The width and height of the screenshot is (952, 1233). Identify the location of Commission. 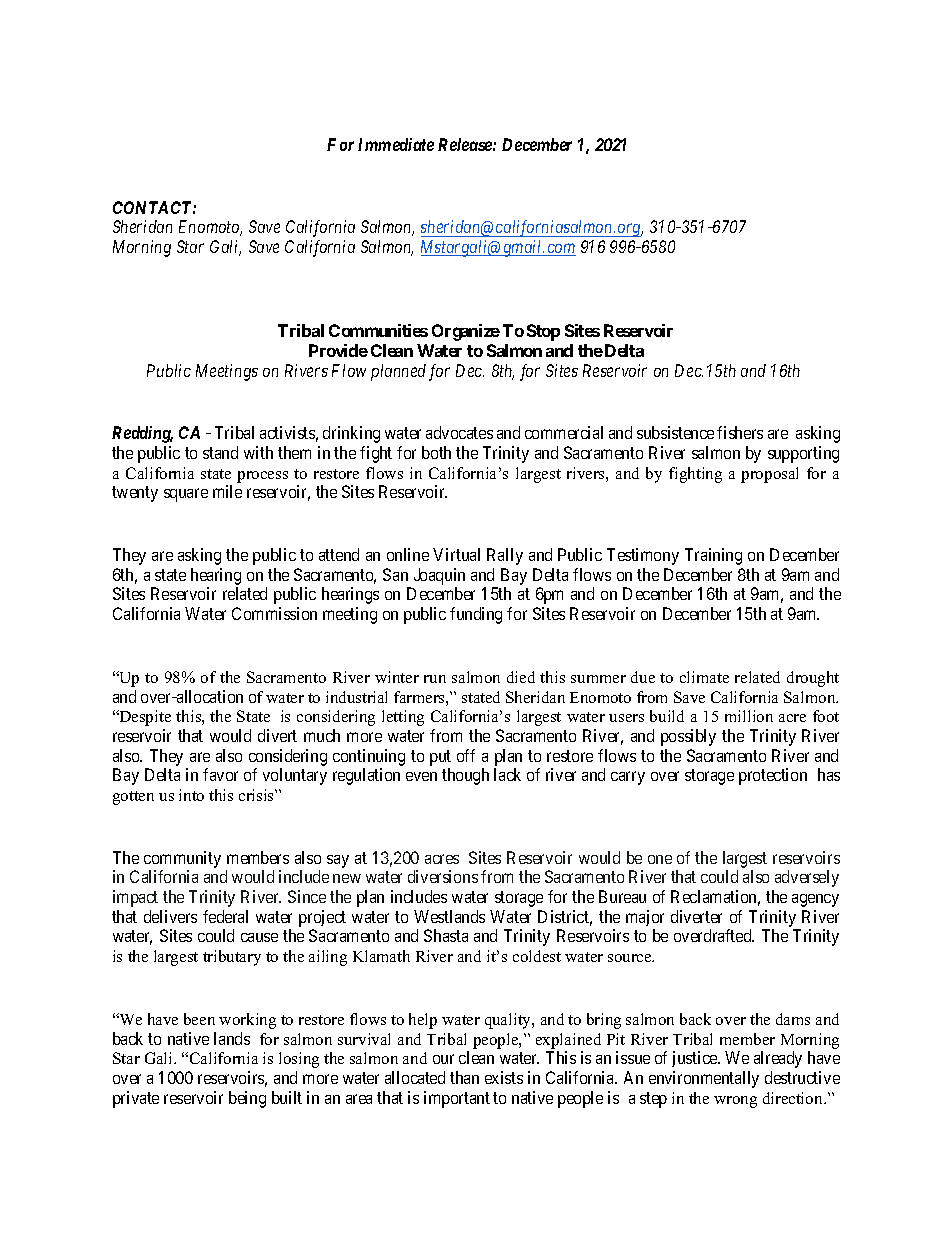
(274, 613).
